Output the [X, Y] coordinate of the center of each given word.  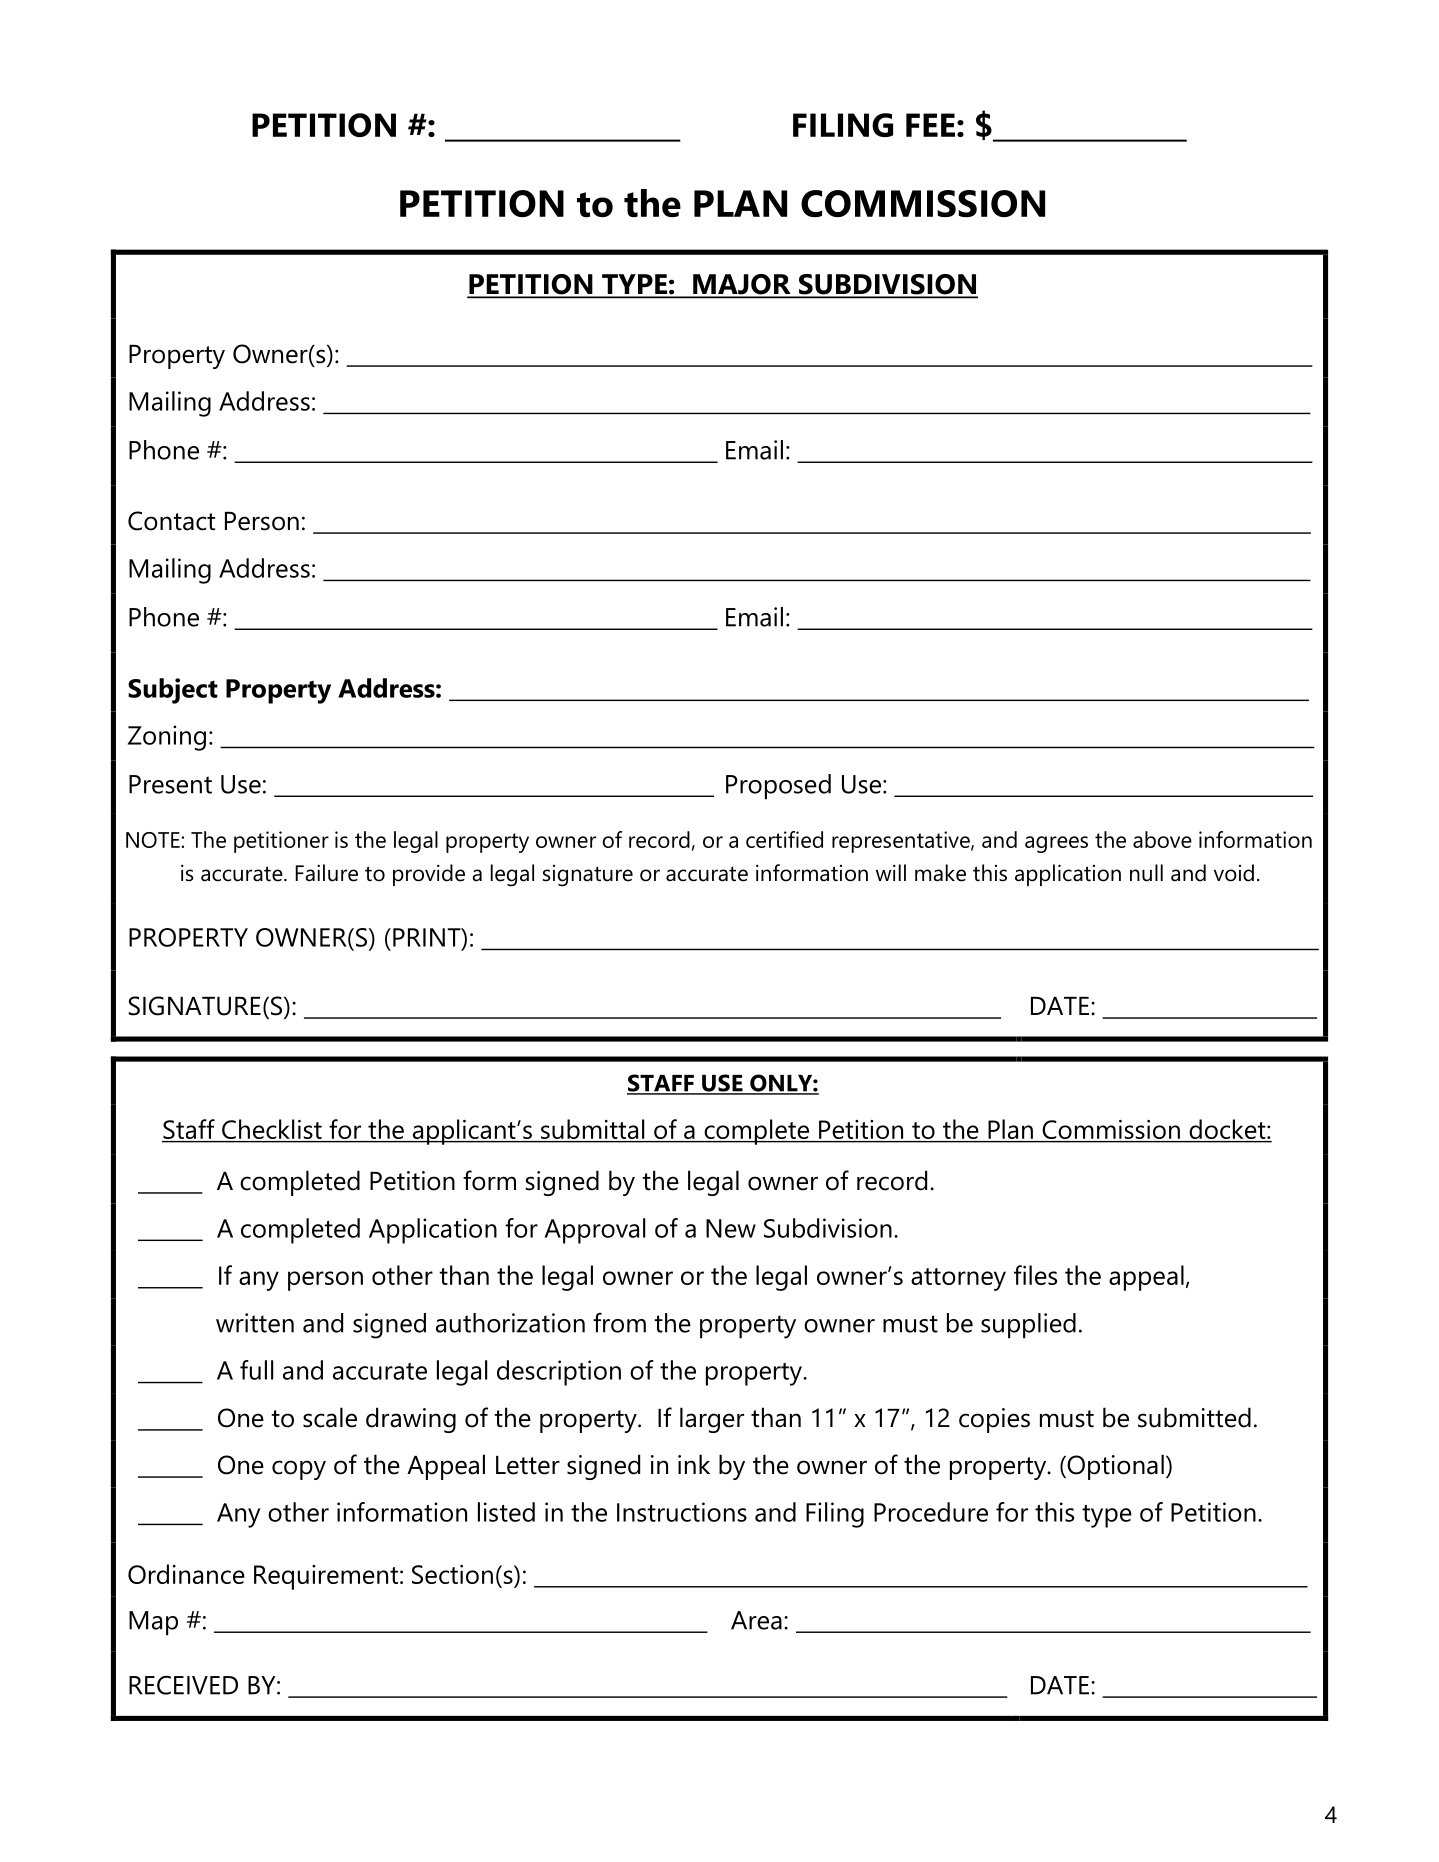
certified [784, 839]
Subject [173, 691]
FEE [930, 125]
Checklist [272, 1129]
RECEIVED [183, 1685]
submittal [592, 1129]
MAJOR [742, 285]
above [1162, 839]
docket [1229, 1129]
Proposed [778, 787]
